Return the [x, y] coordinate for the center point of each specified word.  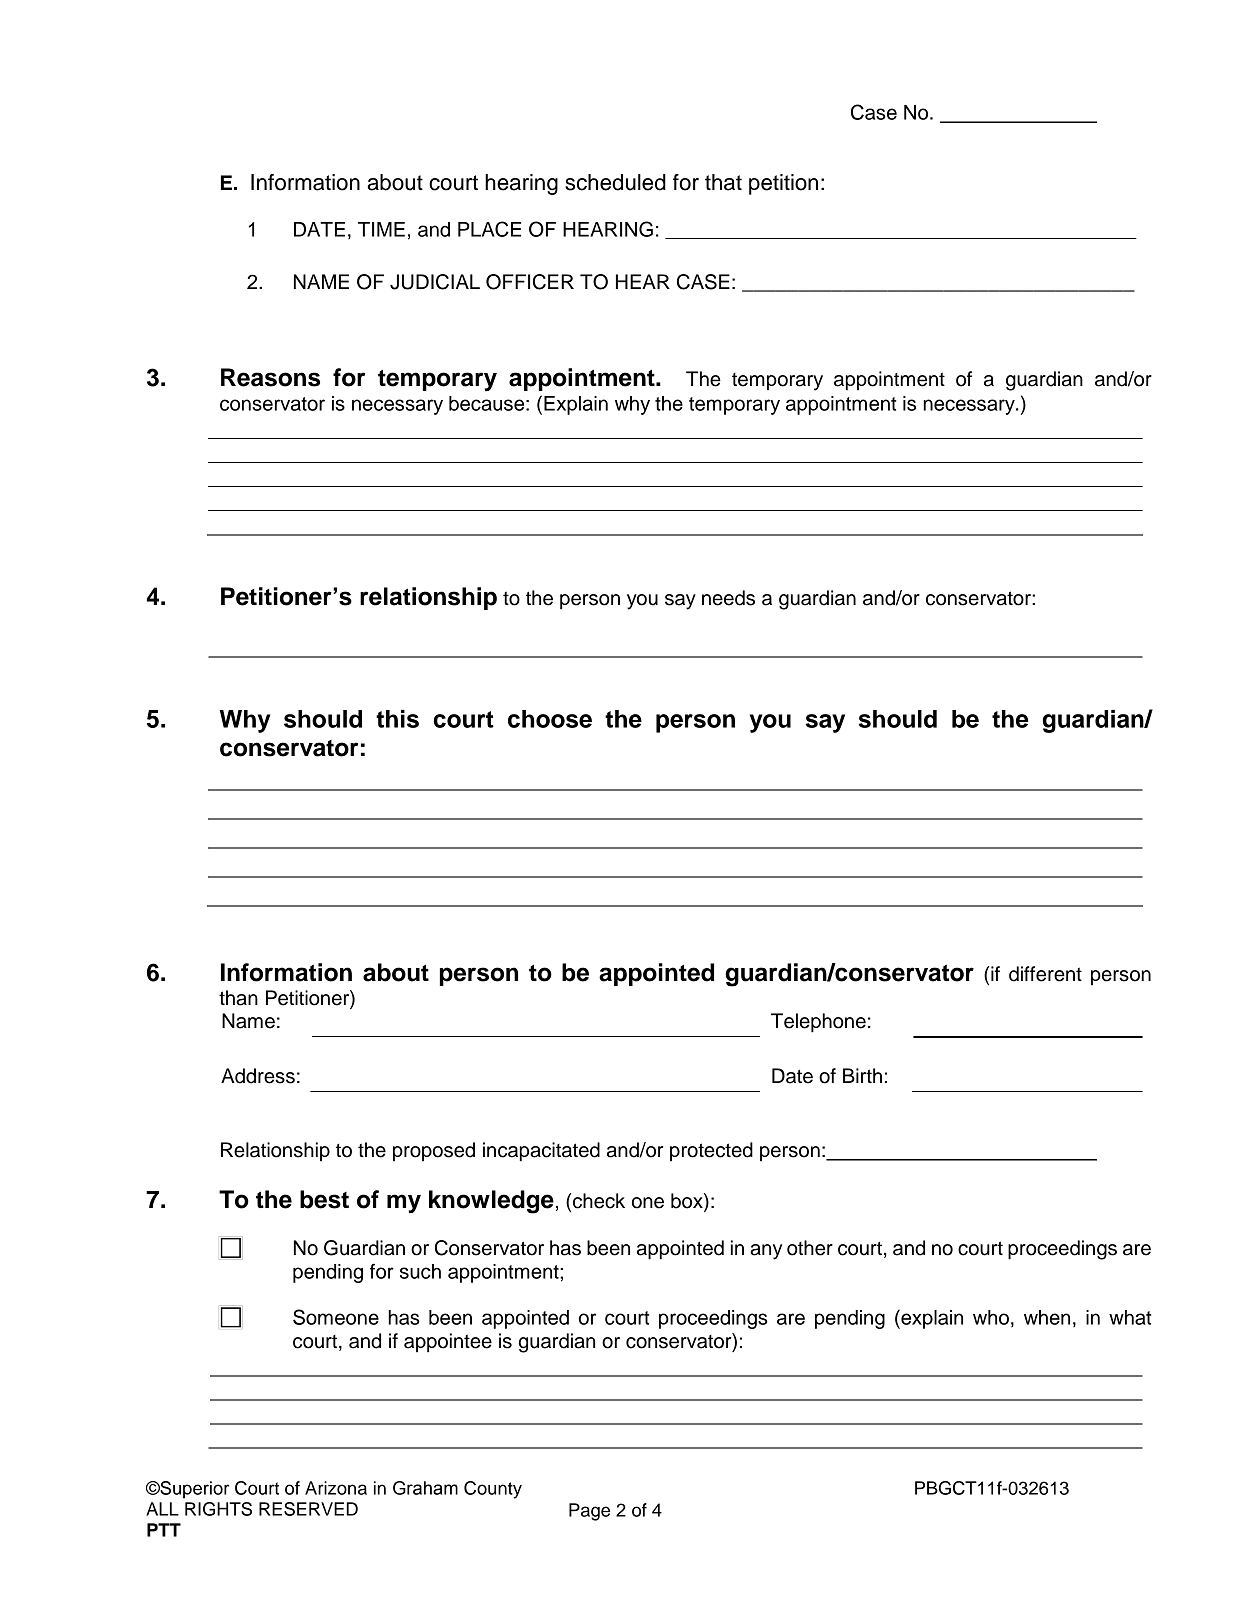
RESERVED [308, 1509]
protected [711, 1151]
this [397, 719]
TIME [381, 229]
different [1045, 974]
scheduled [615, 182]
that [723, 182]
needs [728, 598]
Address [258, 1076]
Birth [862, 1075]
